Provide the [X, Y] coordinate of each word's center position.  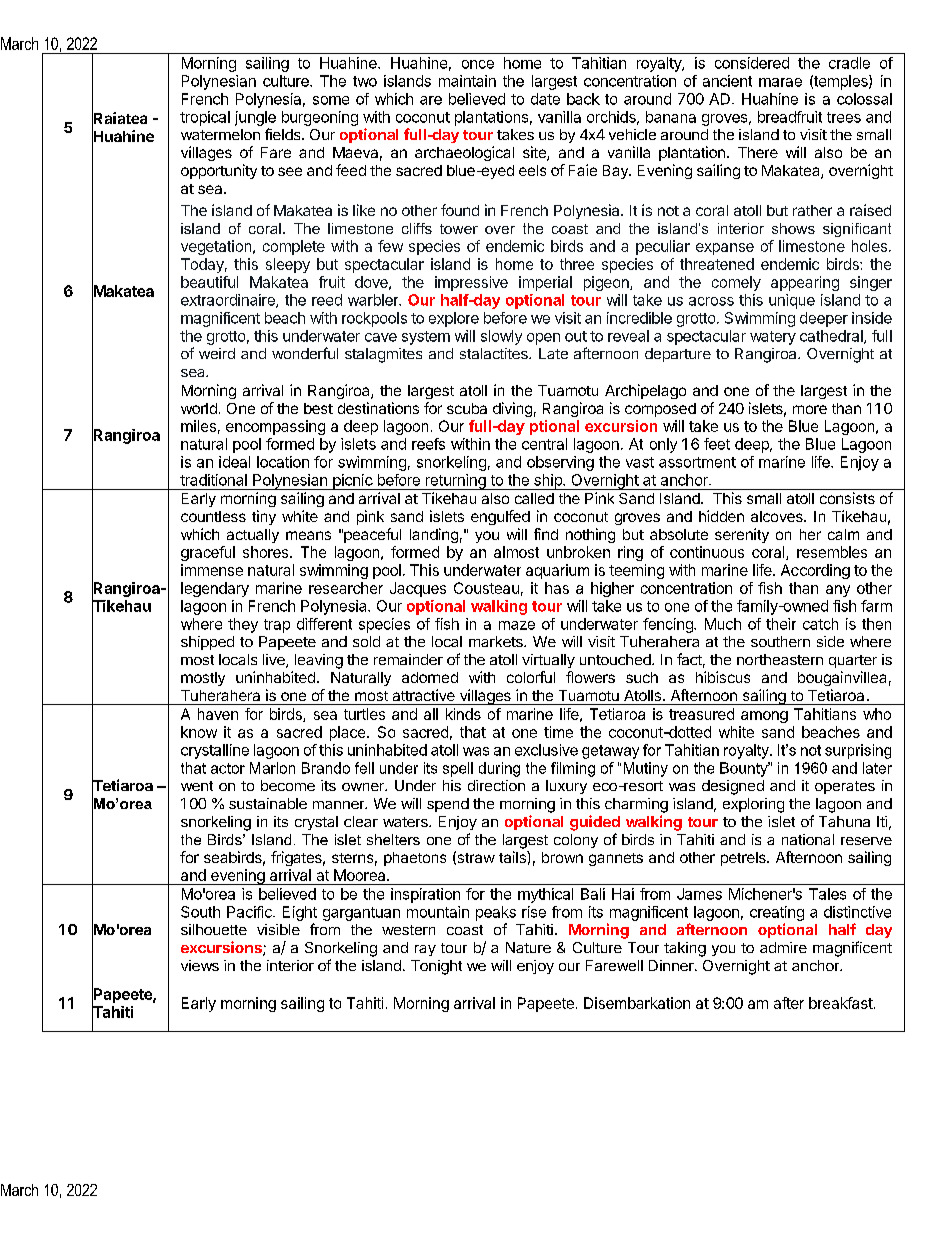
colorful [531, 677]
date [545, 99]
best [318, 408]
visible [278, 929]
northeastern [780, 659]
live [275, 661]
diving [512, 409]
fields [284, 134]
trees [844, 117]
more [810, 409]
